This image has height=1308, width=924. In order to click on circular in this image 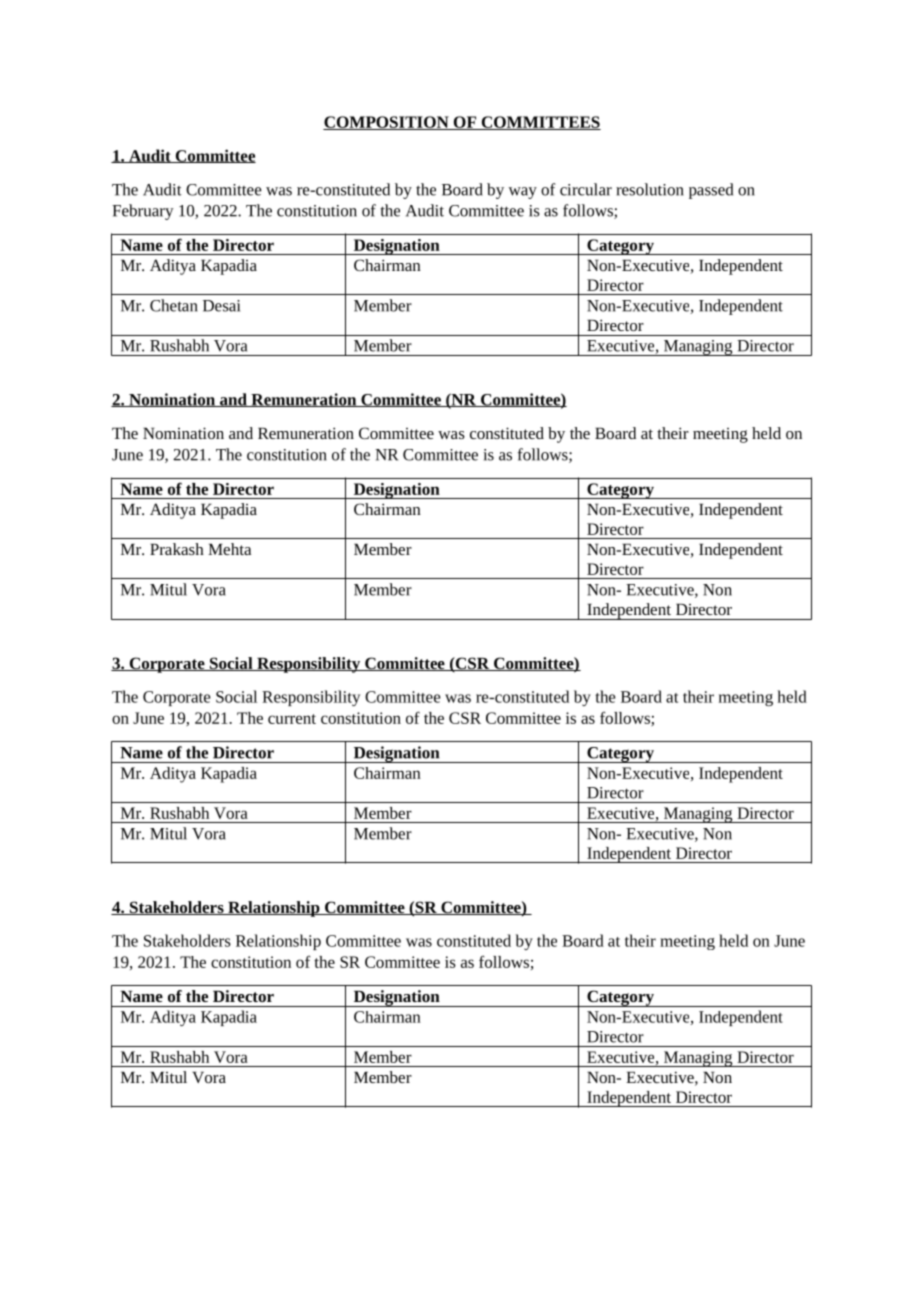, I will do `click(586, 189)`.
